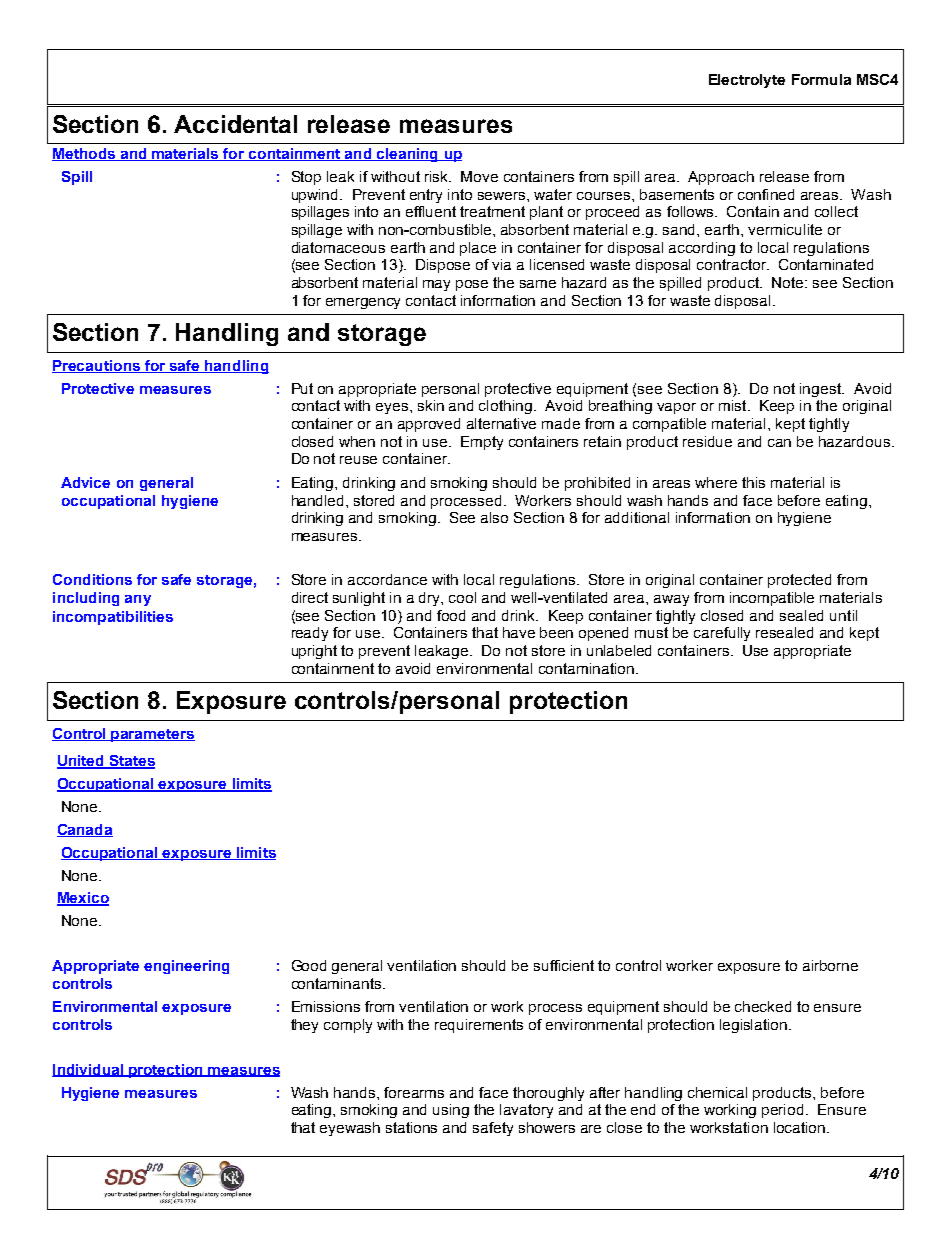 This screenshot has height=1233, width=952. I want to click on Electrolyte, so click(747, 81).
